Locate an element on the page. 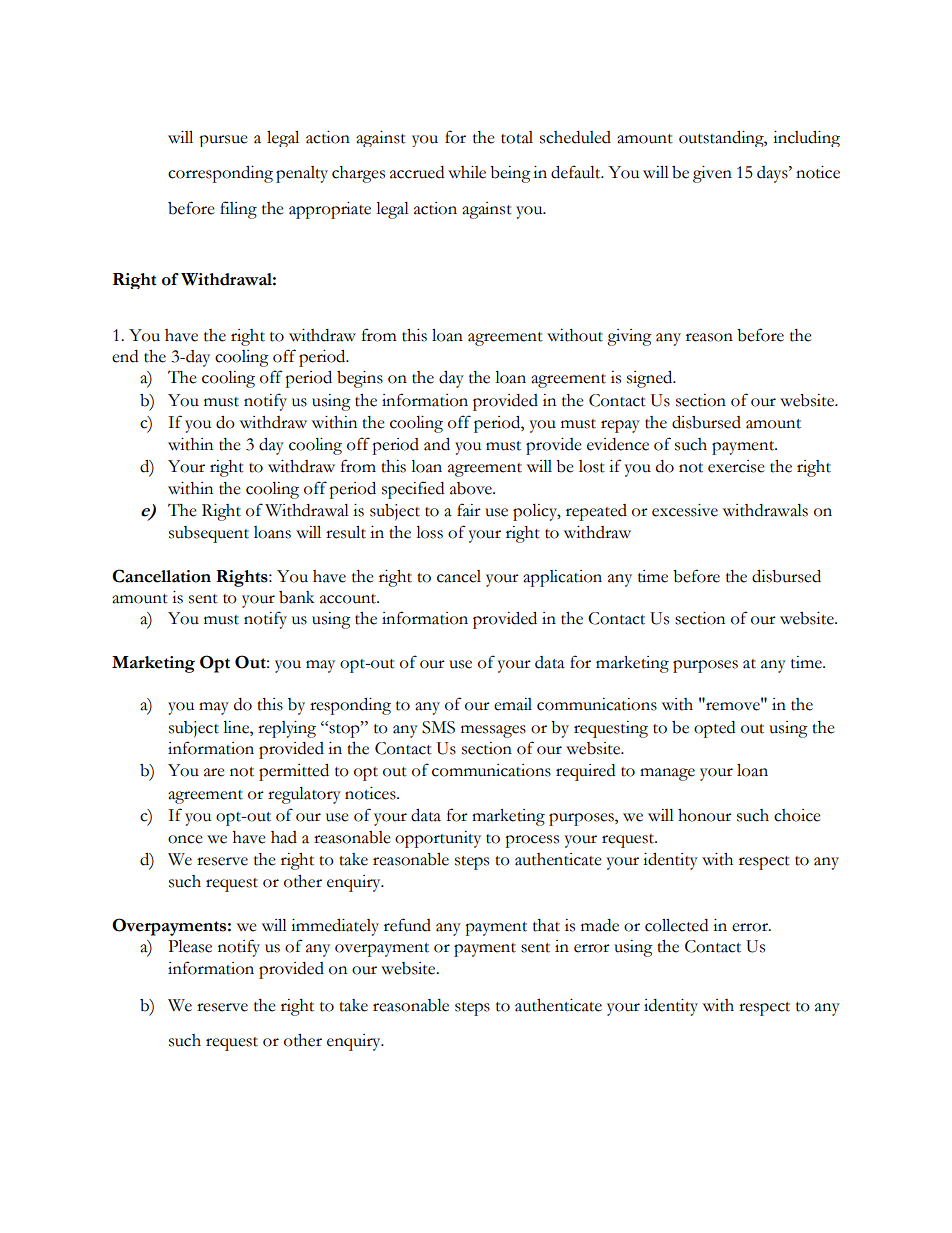 The height and width of the document is (1233, 952). pursue is located at coordinates (223, 141).
